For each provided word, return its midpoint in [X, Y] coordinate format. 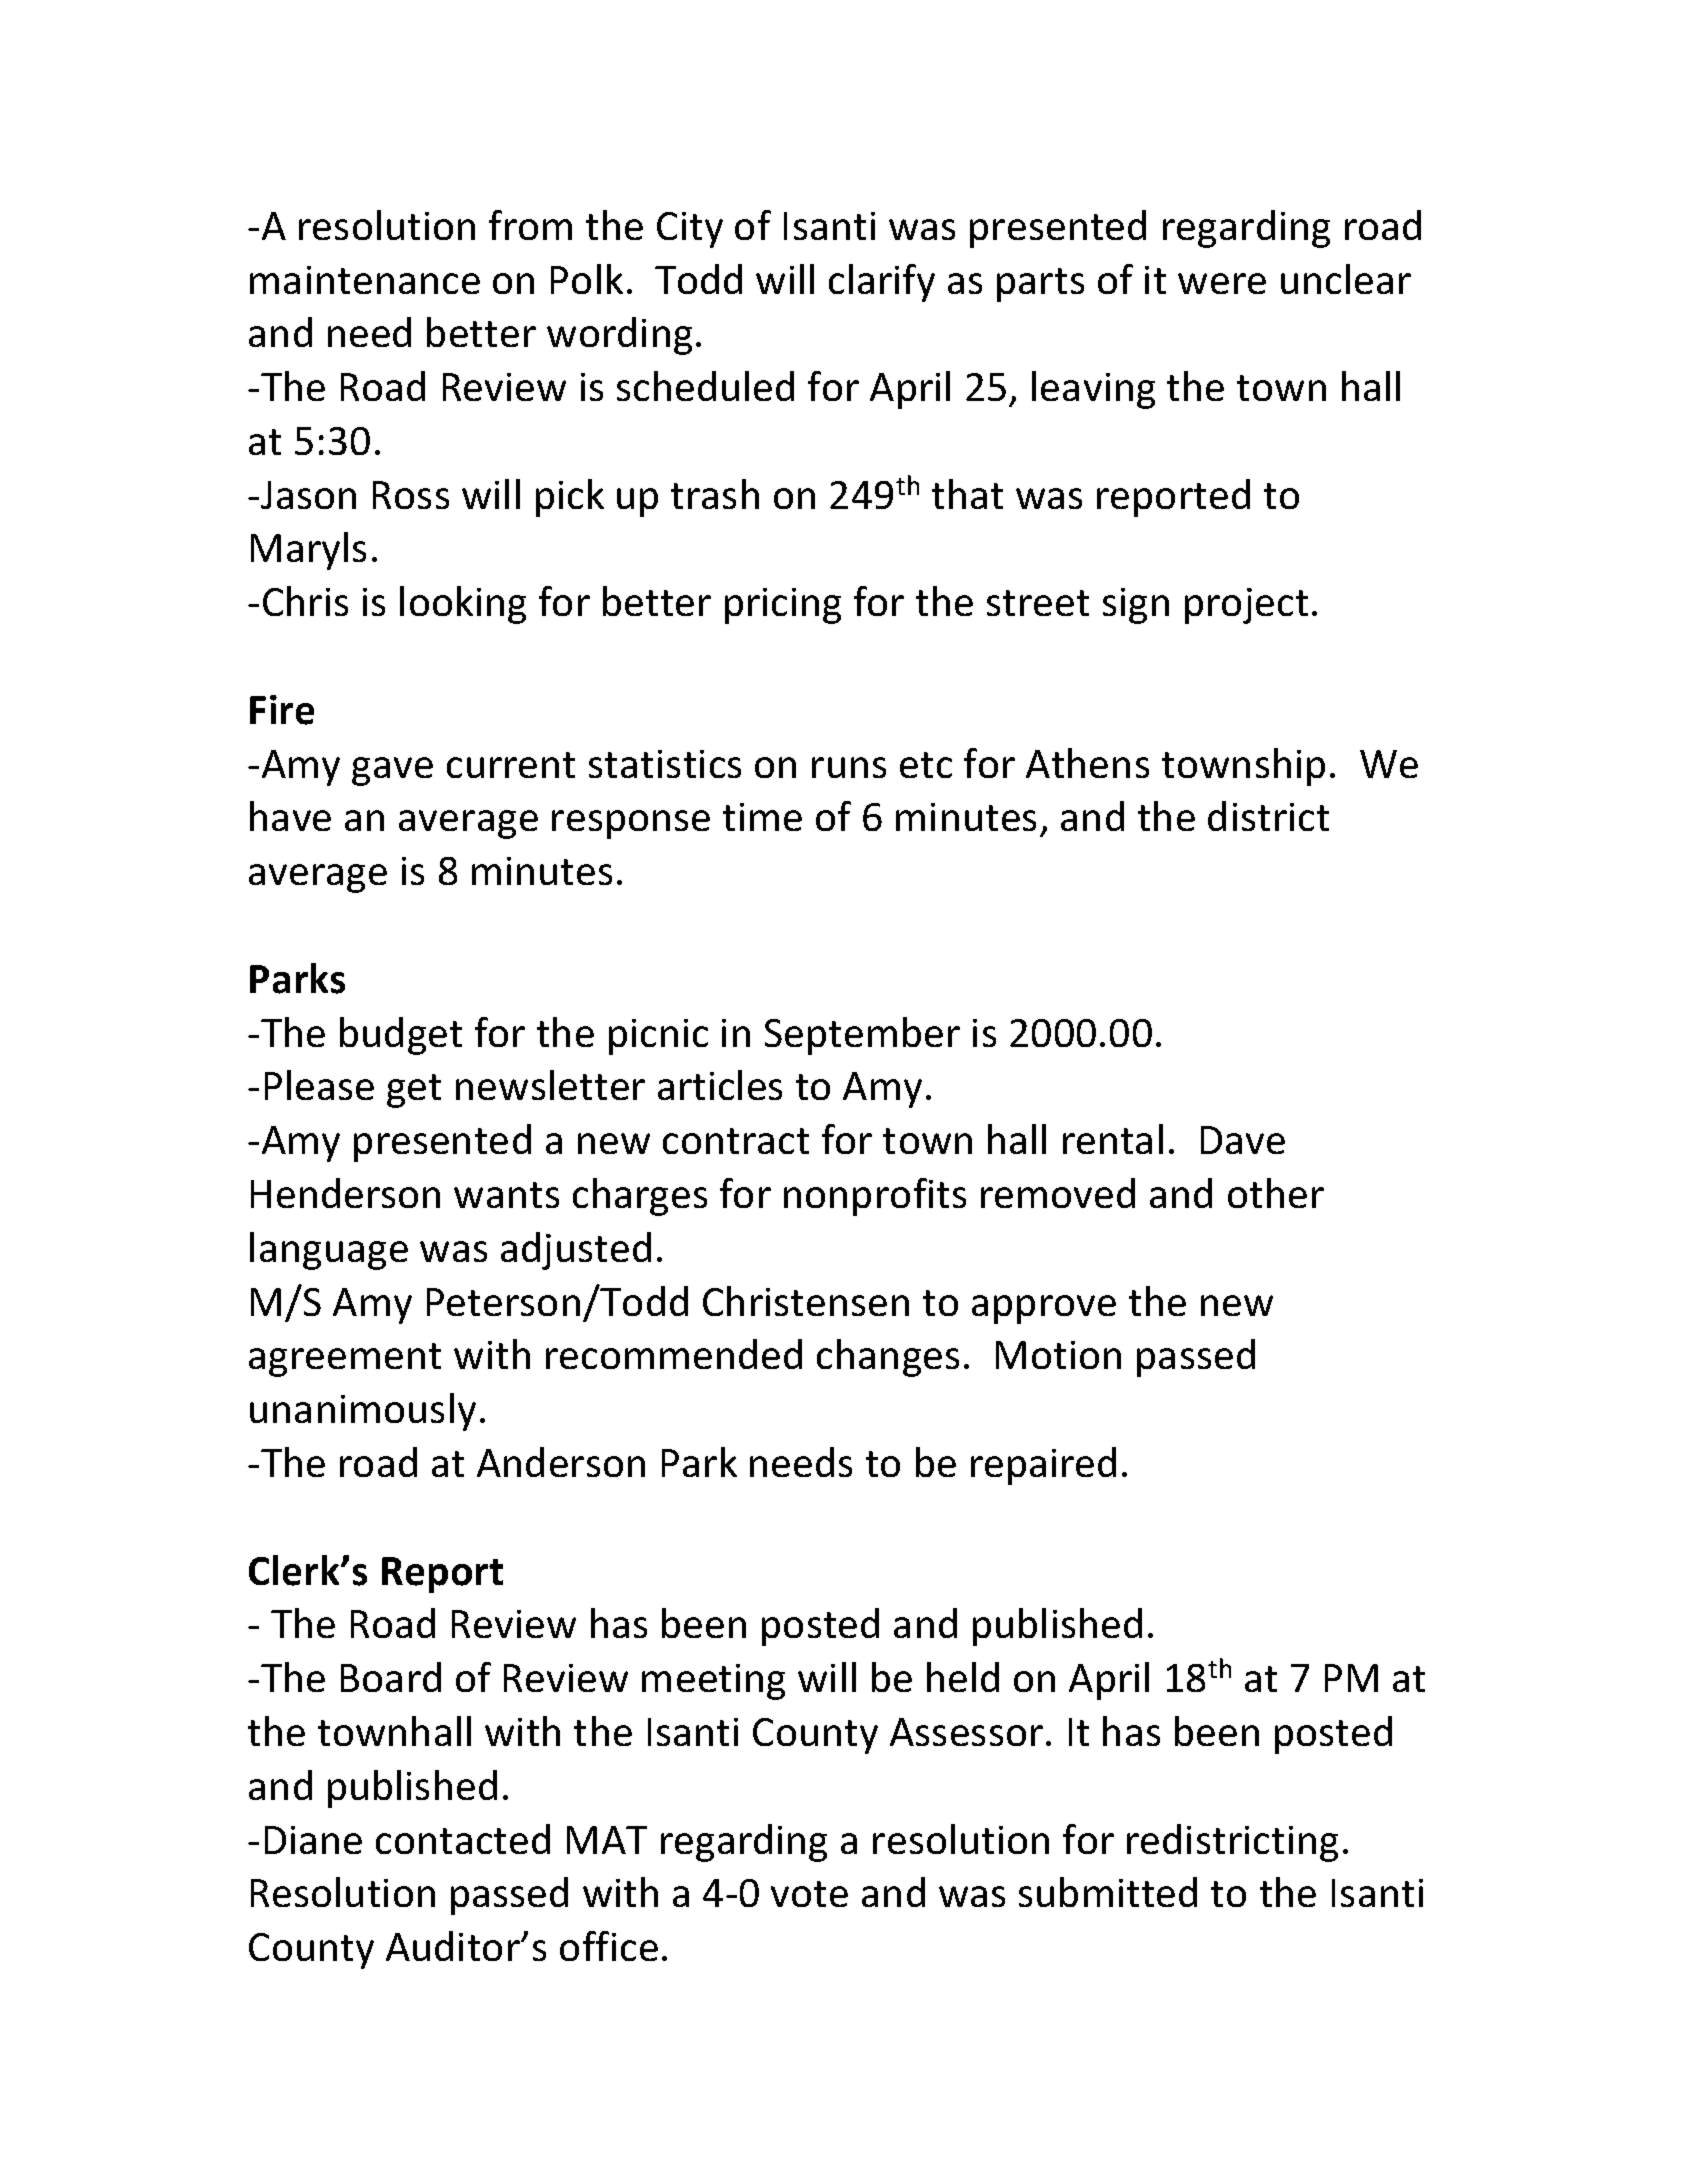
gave [392, 771]
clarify [882, 283]
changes [888, 1358]
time [762, 817]
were [1222, 283]
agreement [345, 1360]
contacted [463, 1839]
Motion [1058, 1355]
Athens [1087, 763]
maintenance [365, 280]
